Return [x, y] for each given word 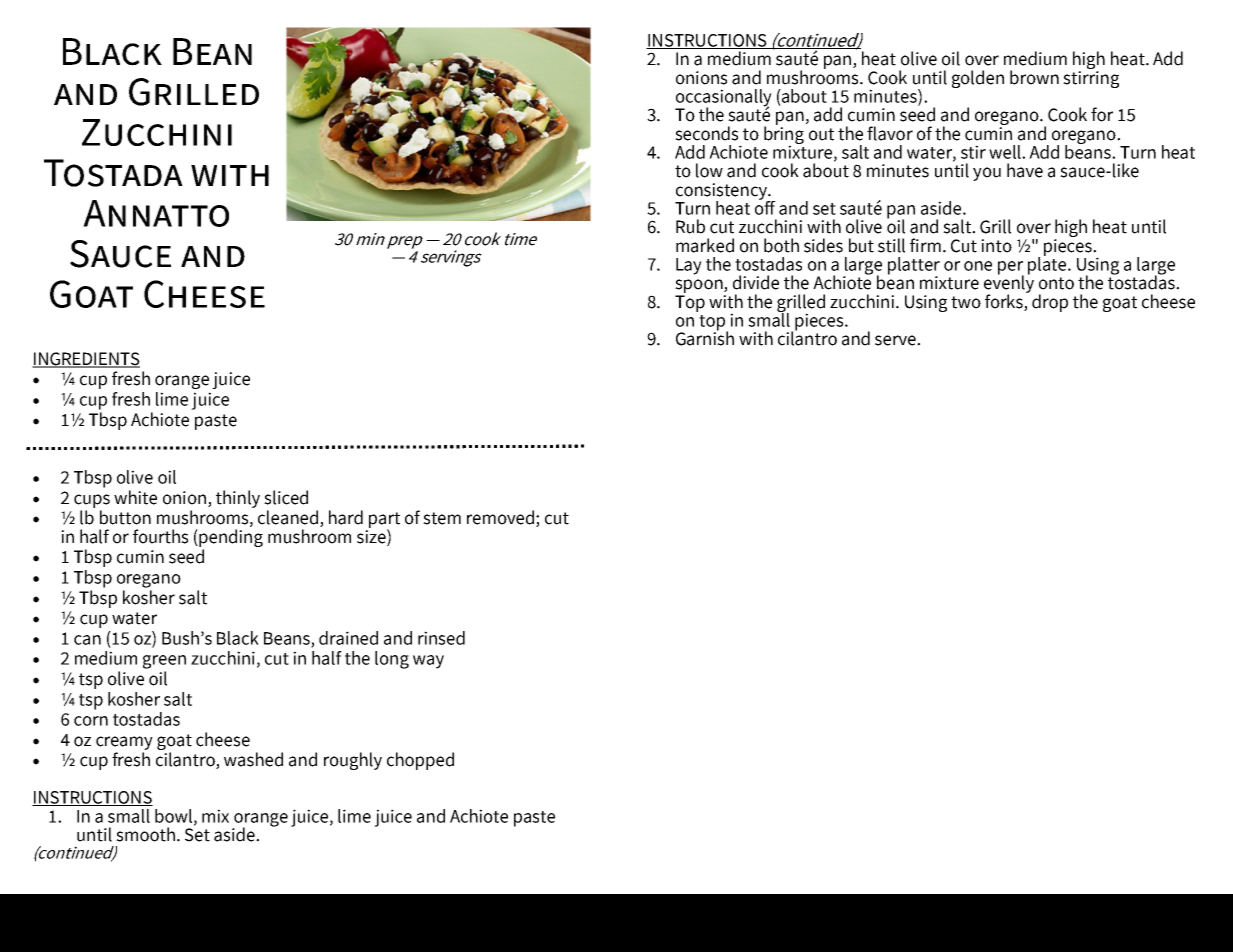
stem [442, 518]
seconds [706, 133]
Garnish [705, 337]
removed [502, 518]
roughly [353, 761]
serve [896, 340]
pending [231, 539]
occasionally [723, 99]
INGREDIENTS [86, 360]
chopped [420, 761]
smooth [145, 834]
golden [978, 79]
